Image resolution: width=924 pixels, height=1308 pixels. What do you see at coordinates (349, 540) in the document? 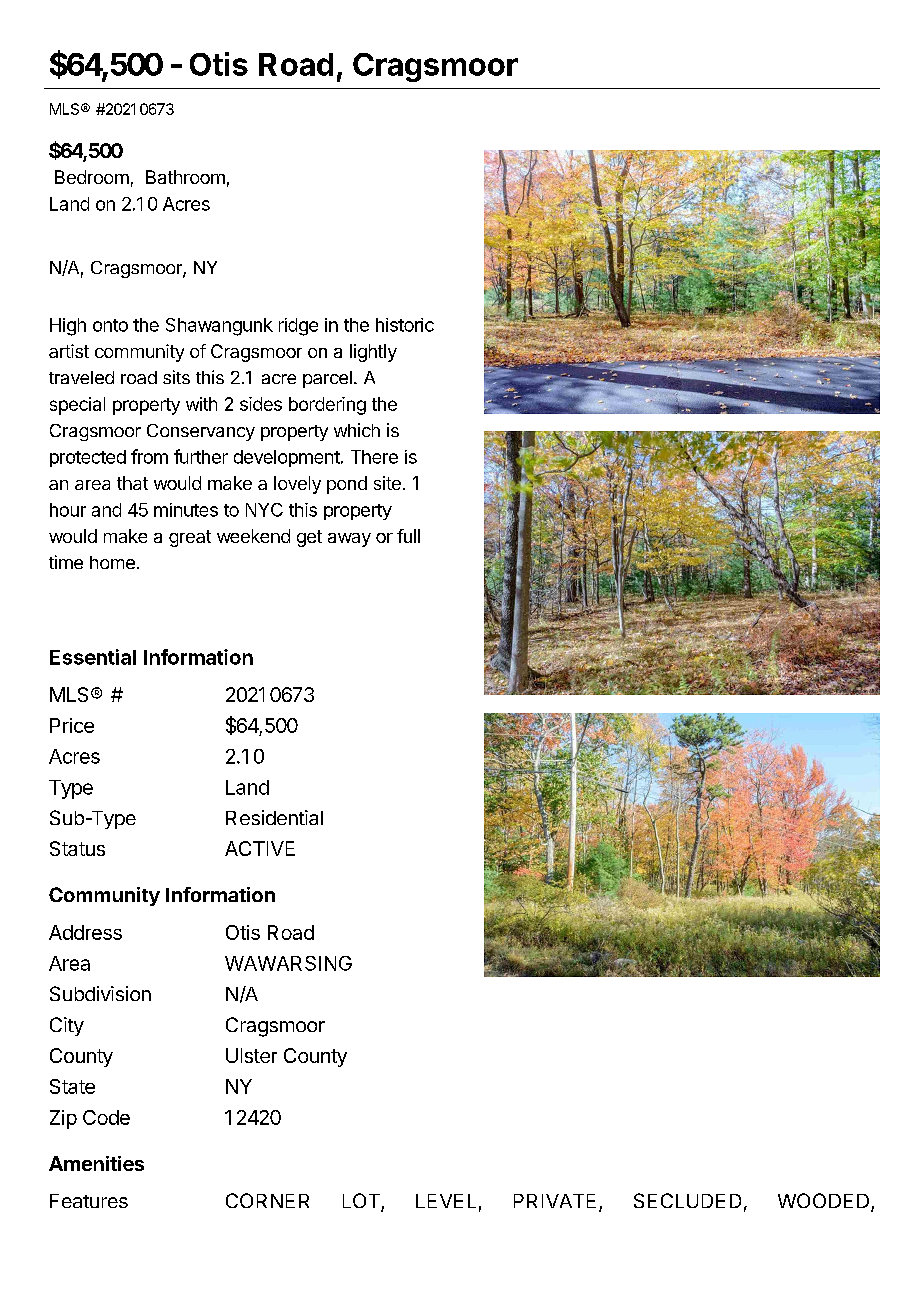
I see `away` at bounding box center [349, 540].
